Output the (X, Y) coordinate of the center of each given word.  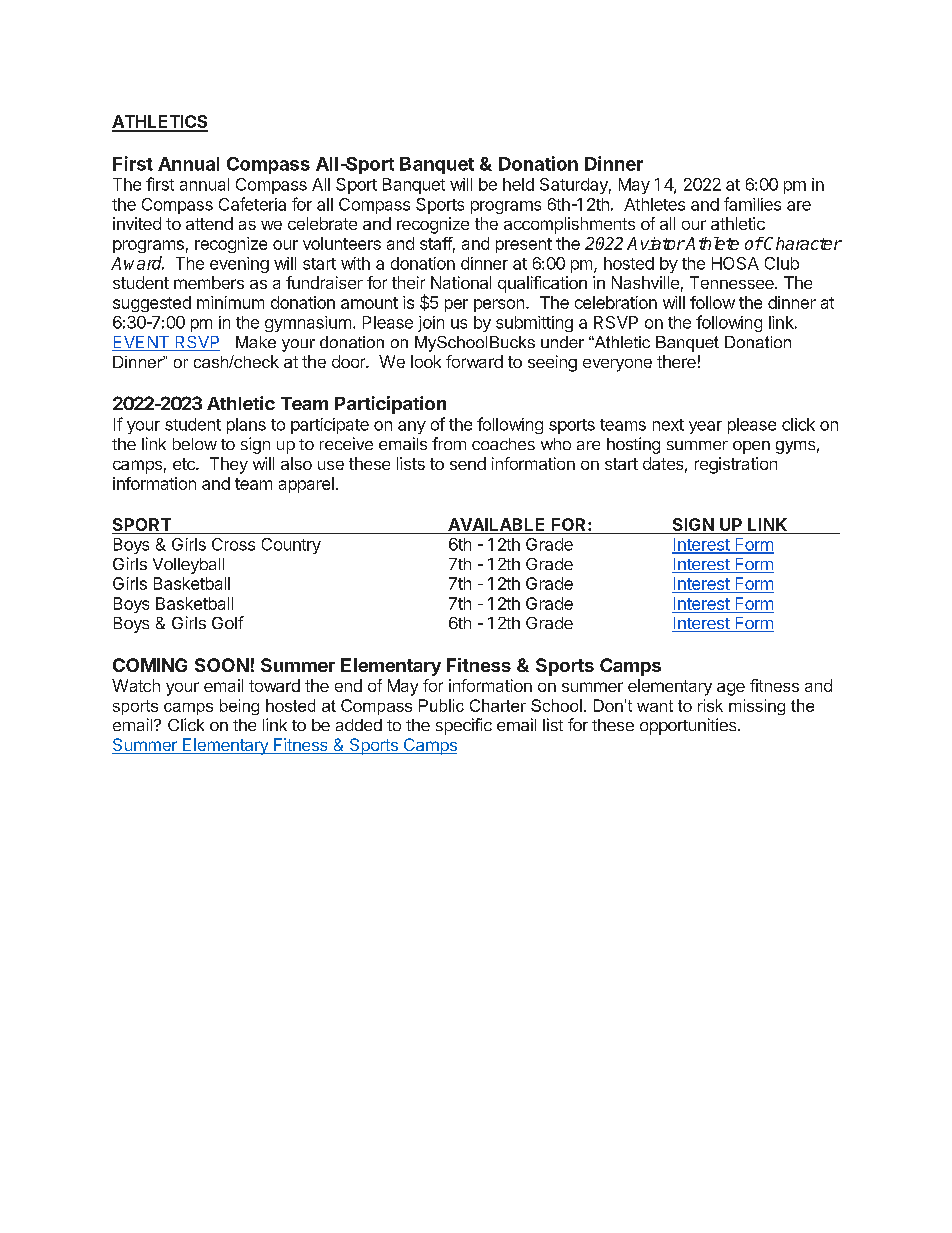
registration (736, 465)
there (676, 361)
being (239, 707)
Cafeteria (252, 204)
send (468, 463)
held (518, 184)
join (431, 324)
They (229, 465)
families (752, 204)
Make (256, 342)
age (731, 689)
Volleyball (188, 566)
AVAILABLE (496, 524)
